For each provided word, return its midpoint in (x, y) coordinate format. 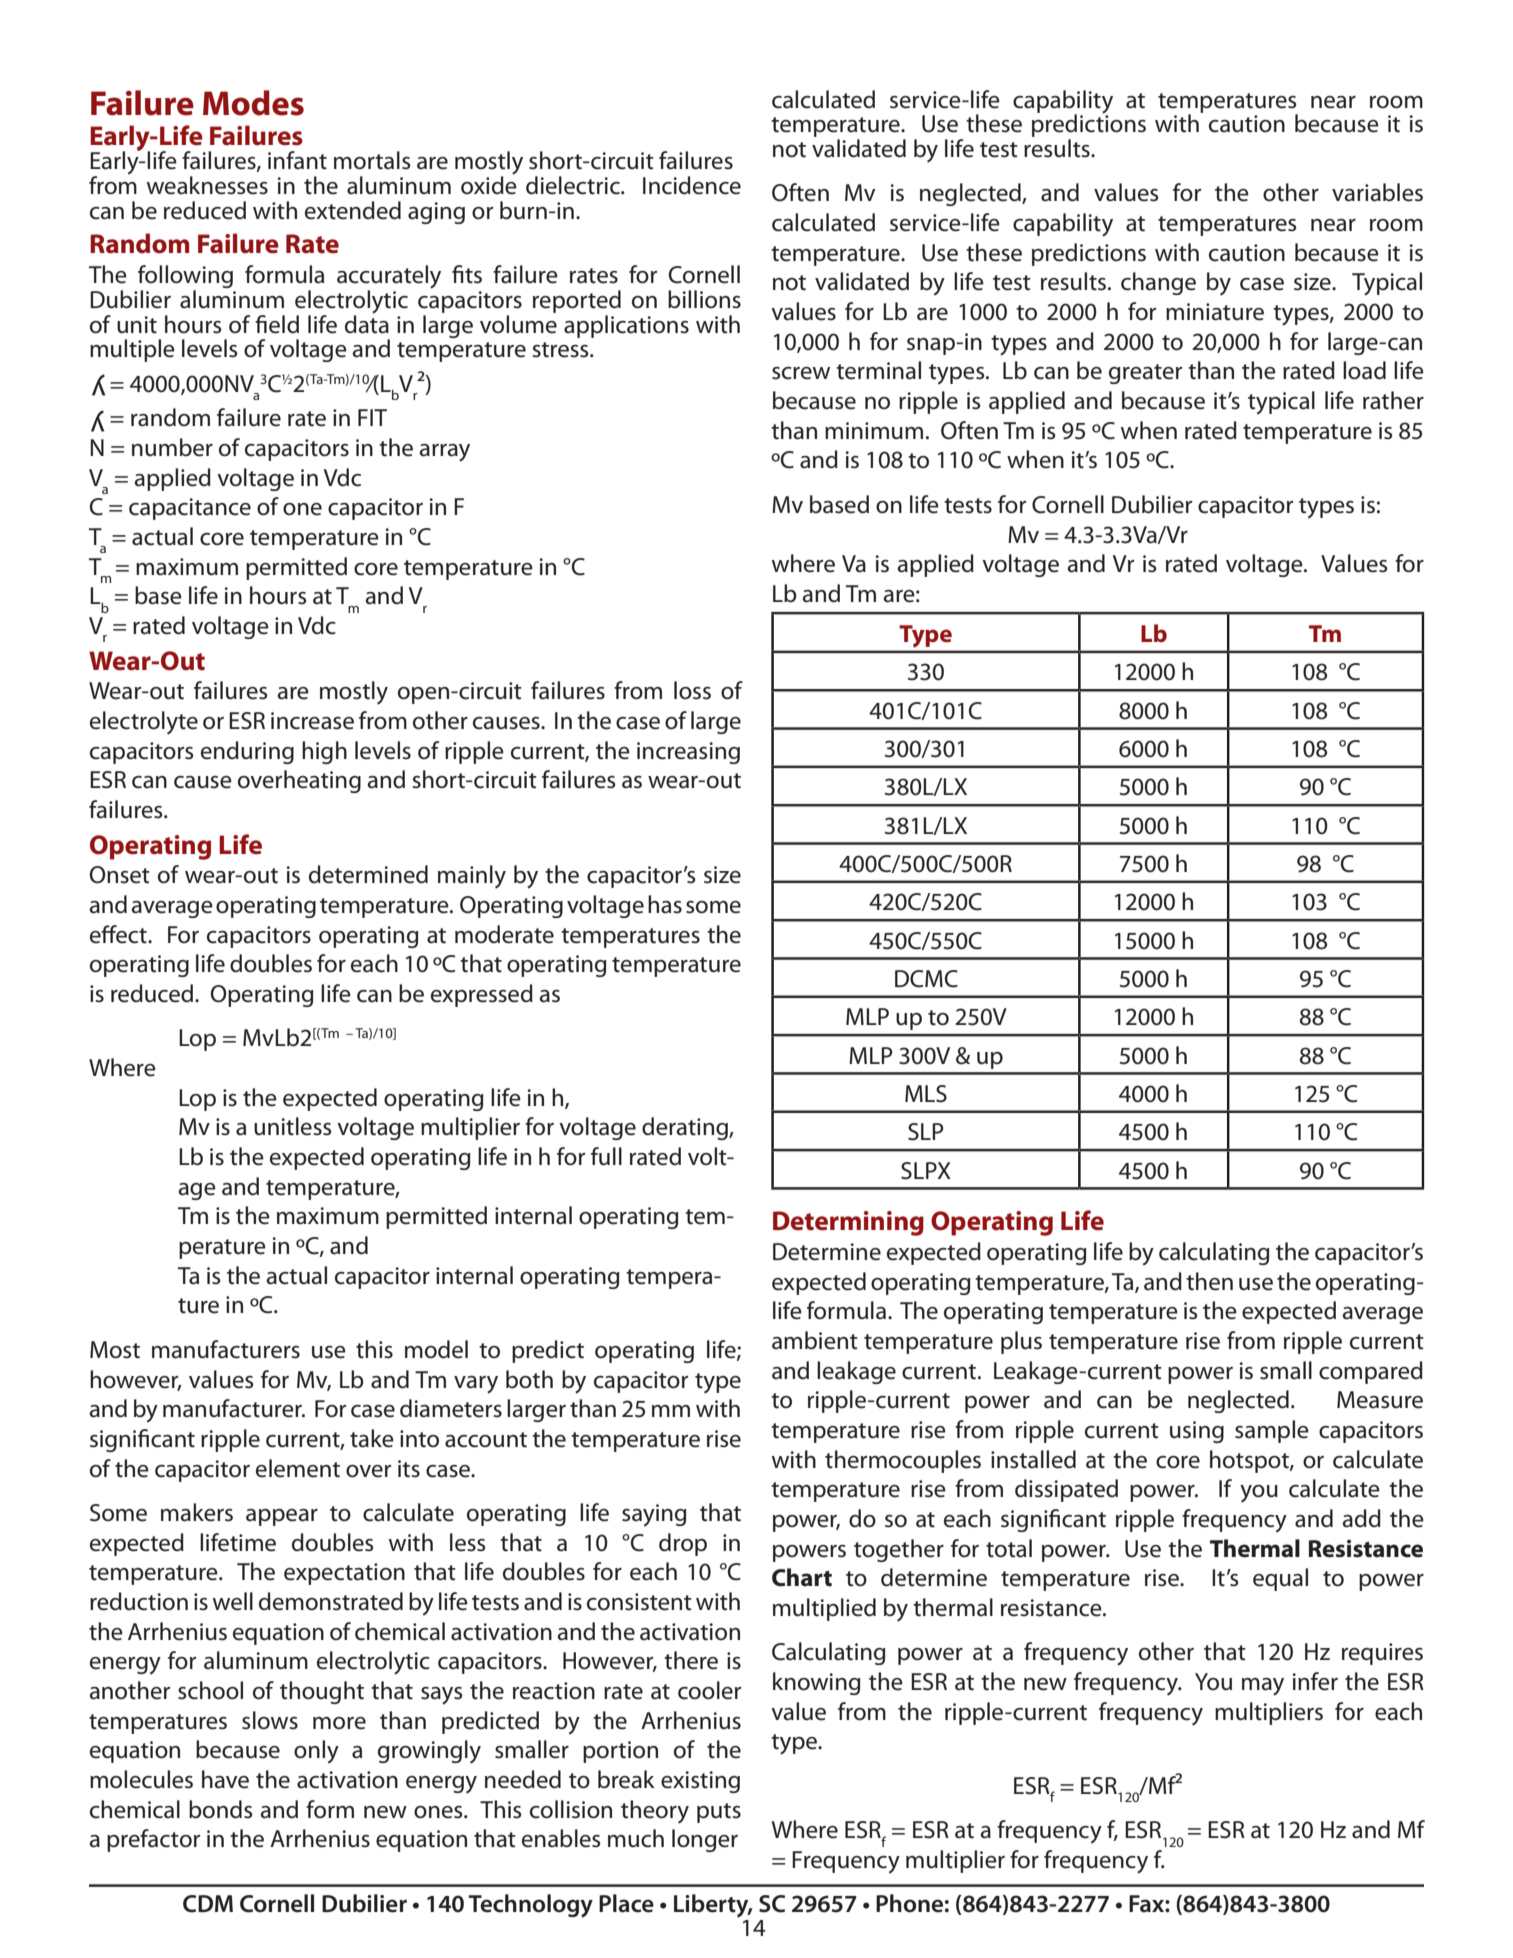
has (665, 904)
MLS (926, 1094)
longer (705, 1840)
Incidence (692, 185)
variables (1377, 192)
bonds (221, 1809)
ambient (815, 1340)
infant (297, 160)
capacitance (190, 509)
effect (119, 934)
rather (1393, 400)
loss (692, 690)
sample (1272, 1431)
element (298, 1468)
